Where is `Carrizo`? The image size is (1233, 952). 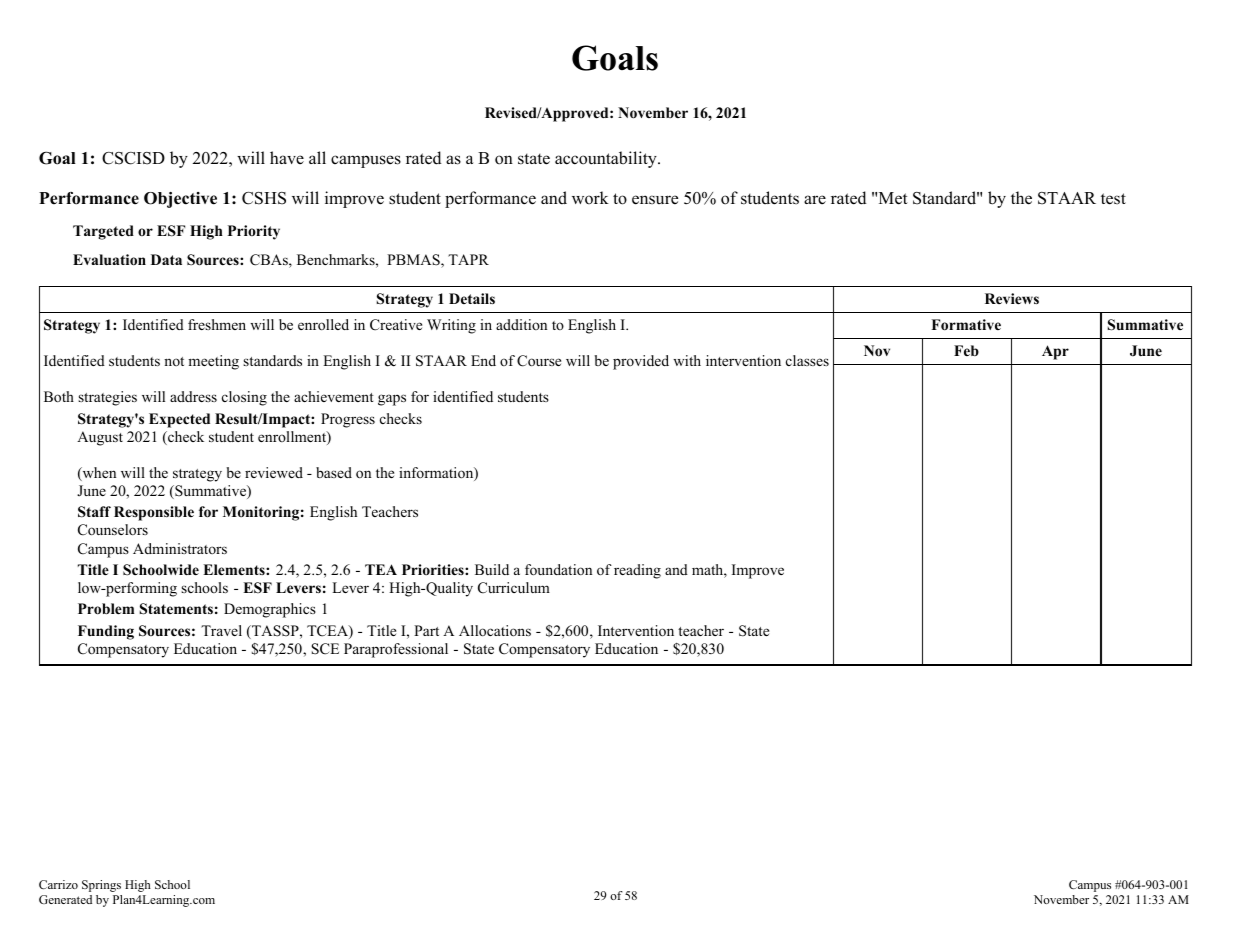 Carrizo is located at coordinates (58, 884).
